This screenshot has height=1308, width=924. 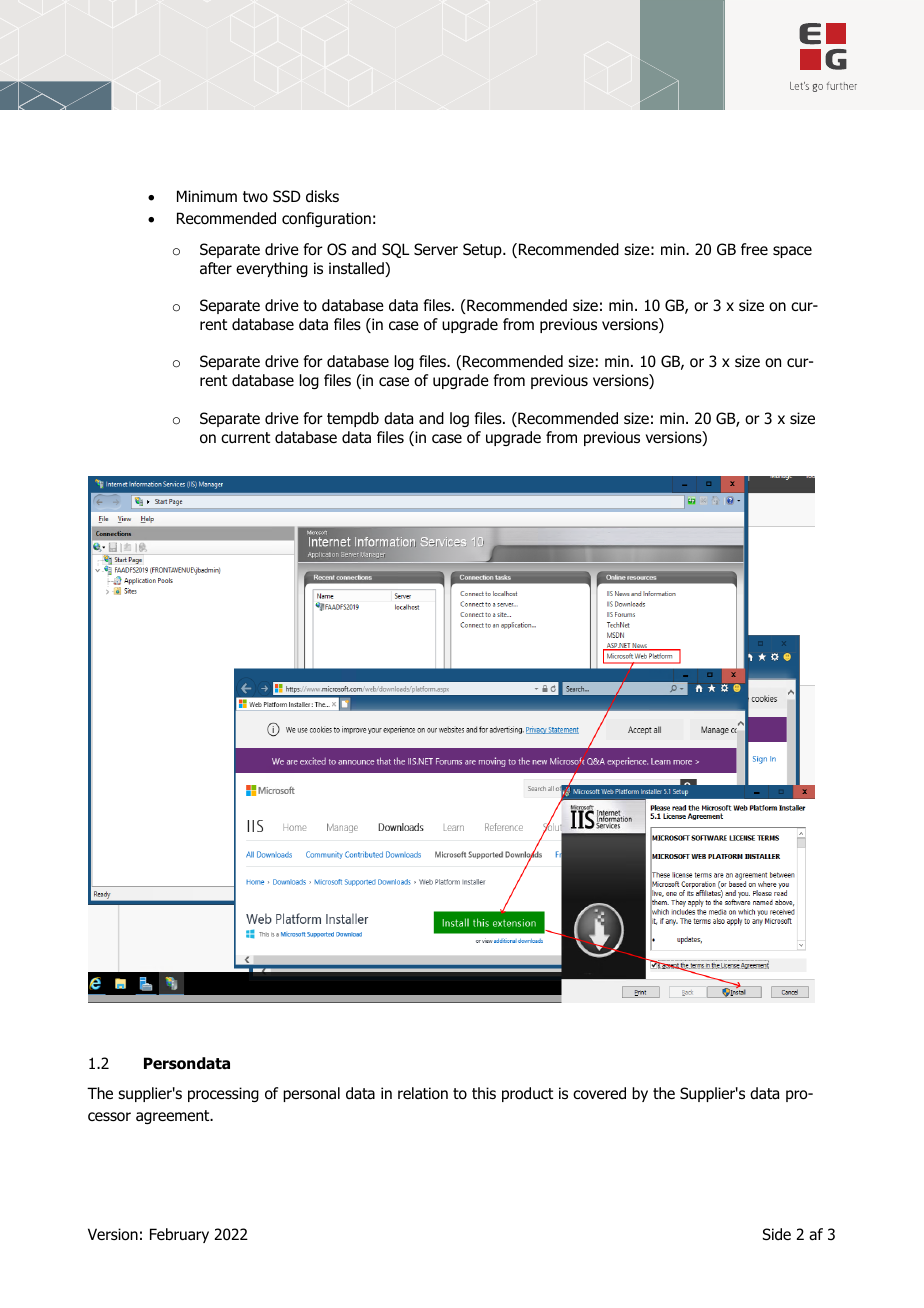 I want to click on this, so click(x=484, y=1093).
